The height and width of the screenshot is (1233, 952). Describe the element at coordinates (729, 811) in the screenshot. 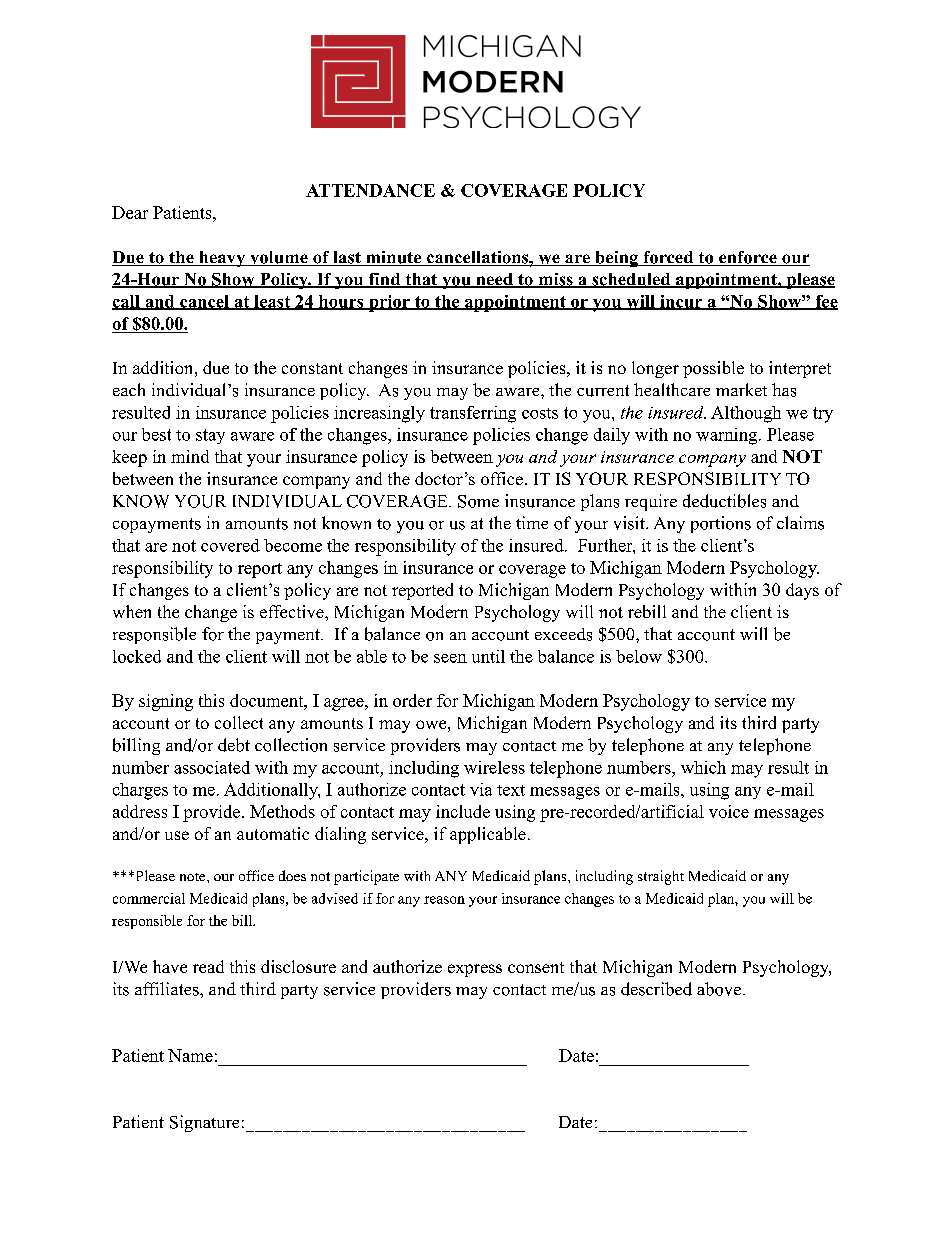

I see `voice` at that location.
